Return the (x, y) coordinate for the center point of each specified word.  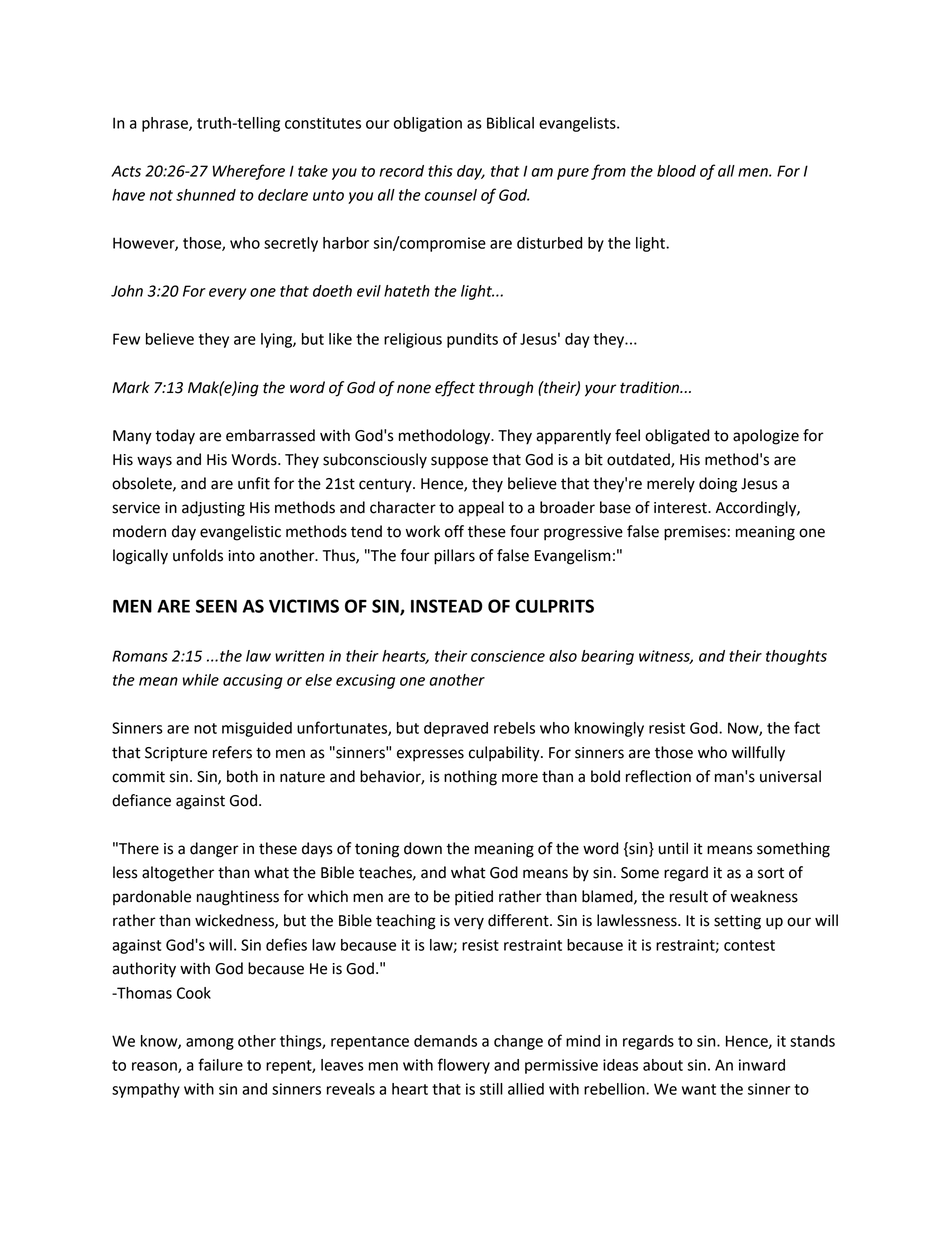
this (440, 171)
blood (676, 171)
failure (220, 1064)
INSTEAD (446, 606)
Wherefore (249, 172)
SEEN (216, 606)
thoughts (796, 657)
